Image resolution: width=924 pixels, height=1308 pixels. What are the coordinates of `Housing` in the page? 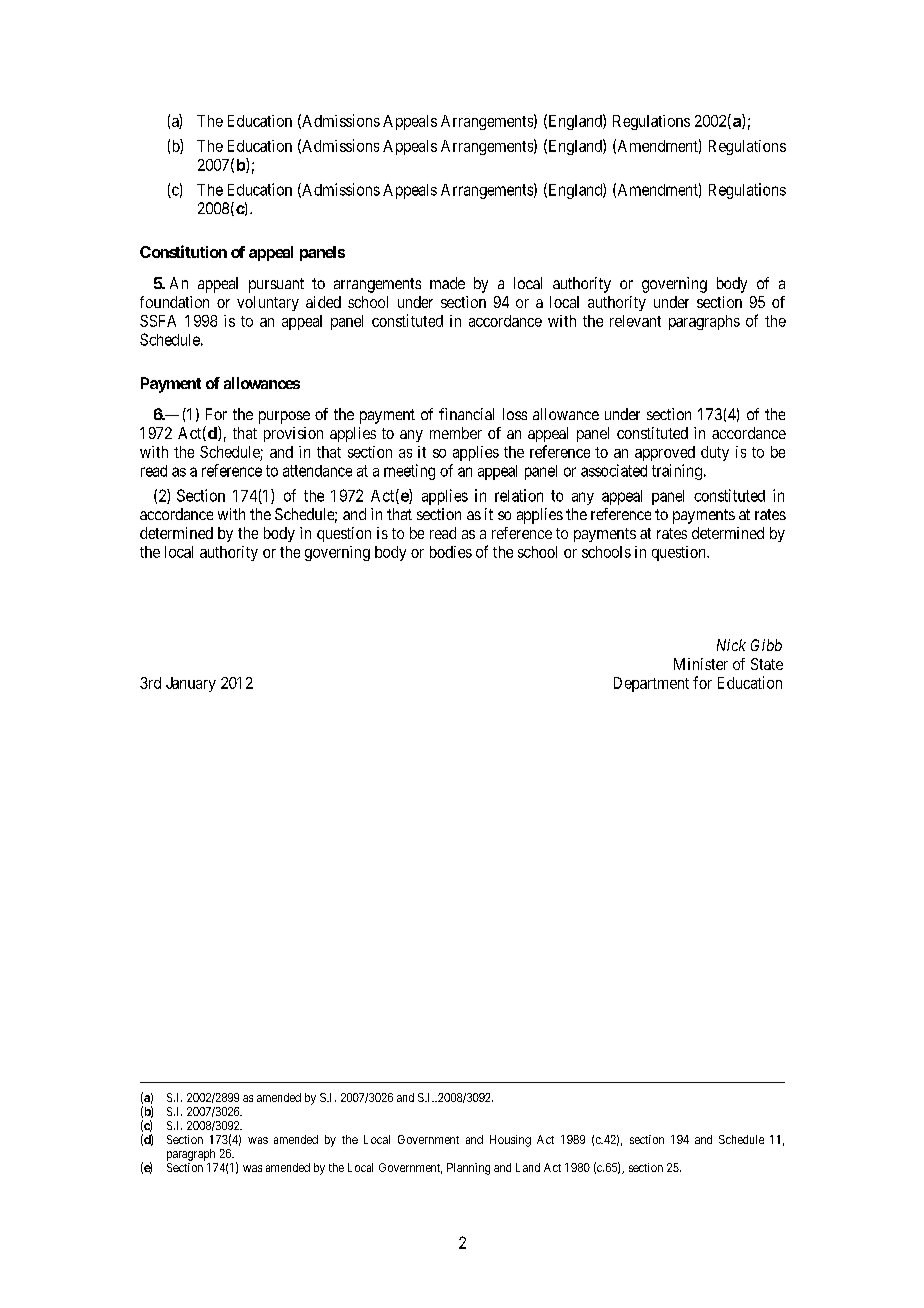 It's located at (510, 1141).
